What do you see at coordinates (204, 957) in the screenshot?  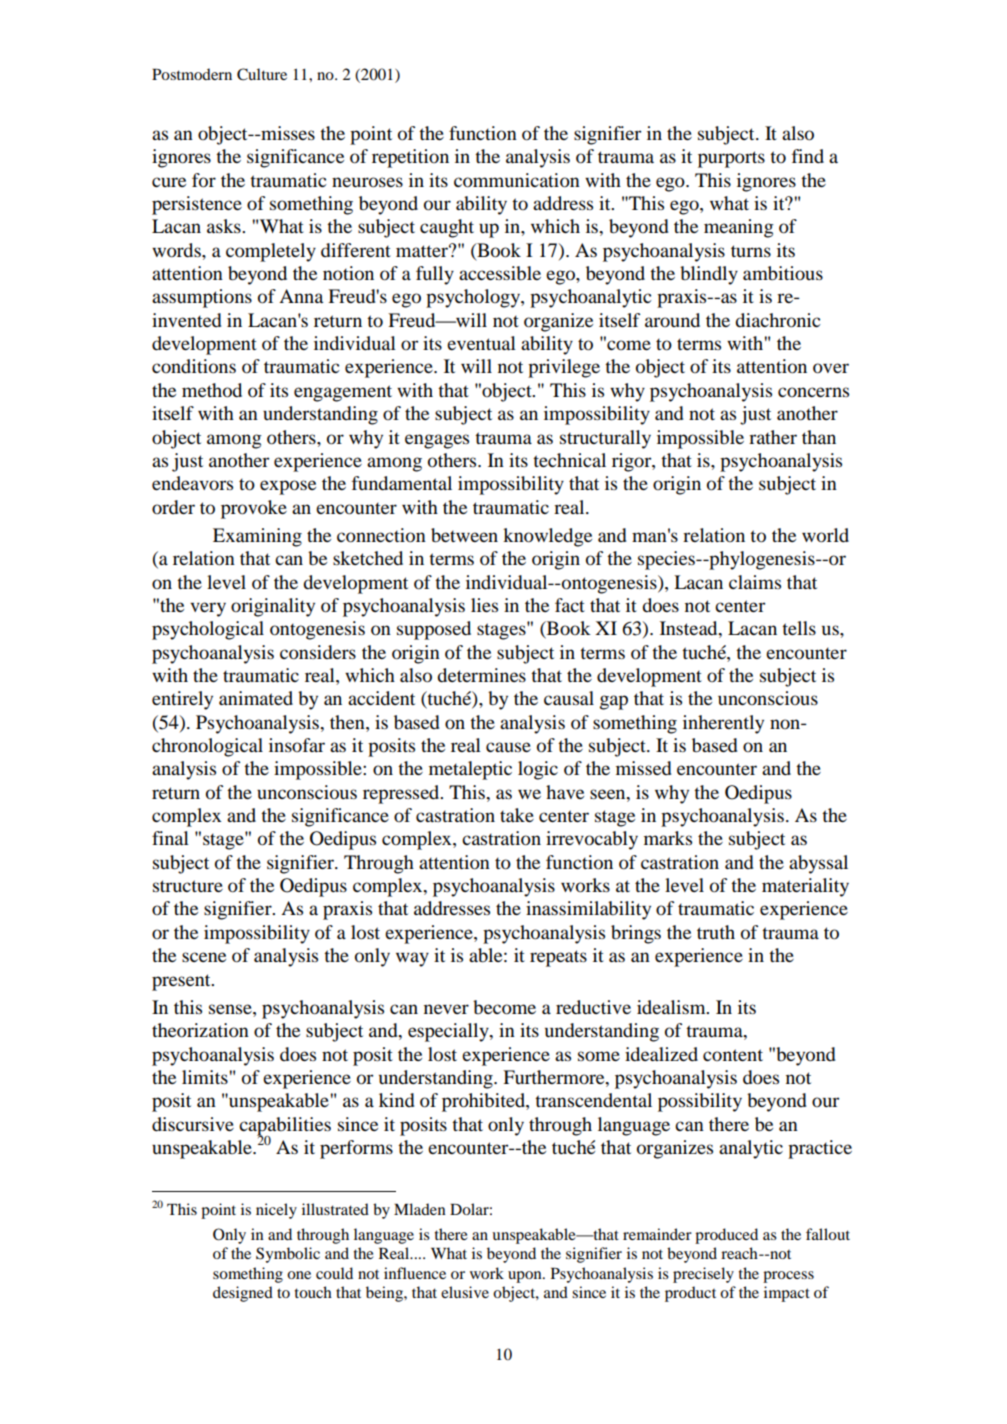 I see `scene` at bounding box center [204, 957].
